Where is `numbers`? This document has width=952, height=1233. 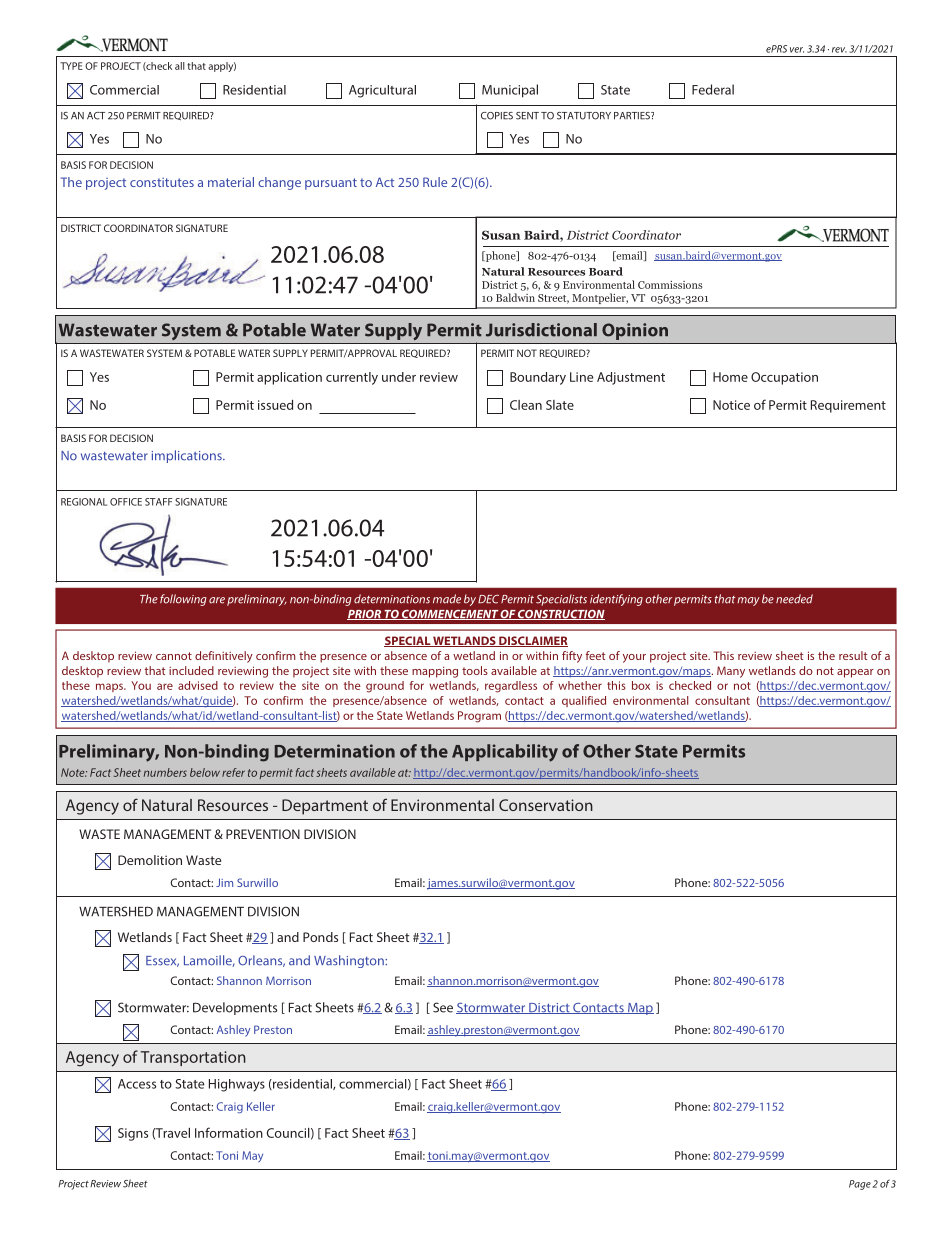
numbers is located at coordinates (165, 772).
